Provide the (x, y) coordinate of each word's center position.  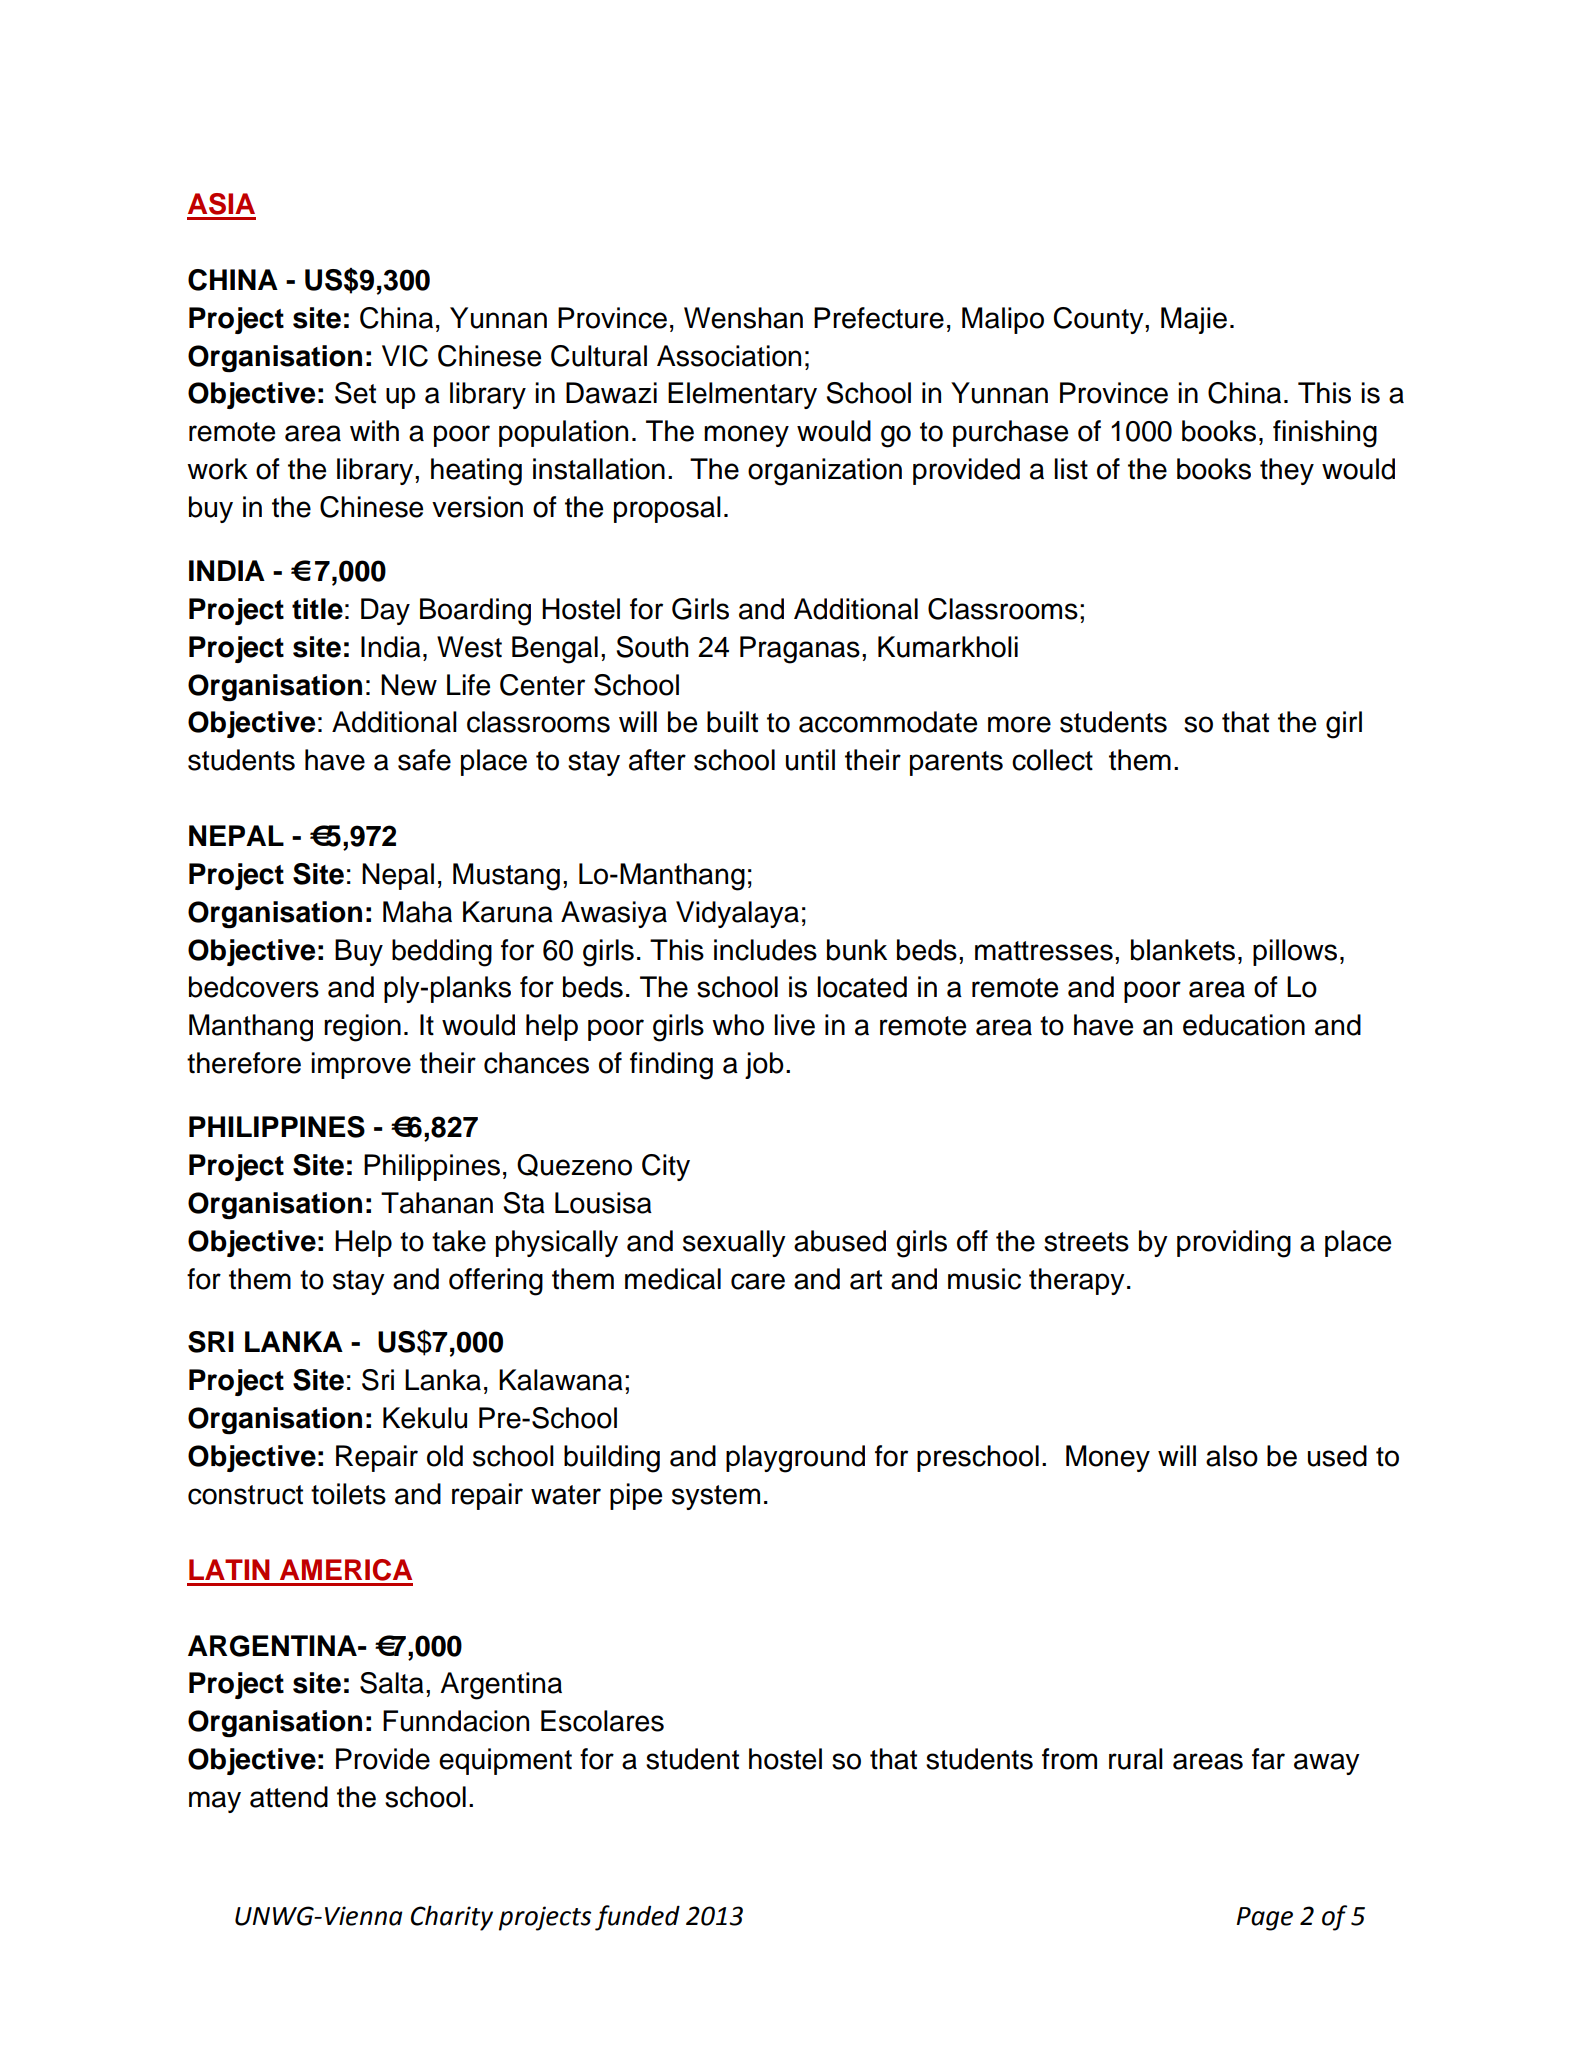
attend (289, 1797)
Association (729, 356)
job (764, 1065)
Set (355, 393)
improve (361, 1065)
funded (637, 1918)
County (1100, 320)
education (1244, 1025)
